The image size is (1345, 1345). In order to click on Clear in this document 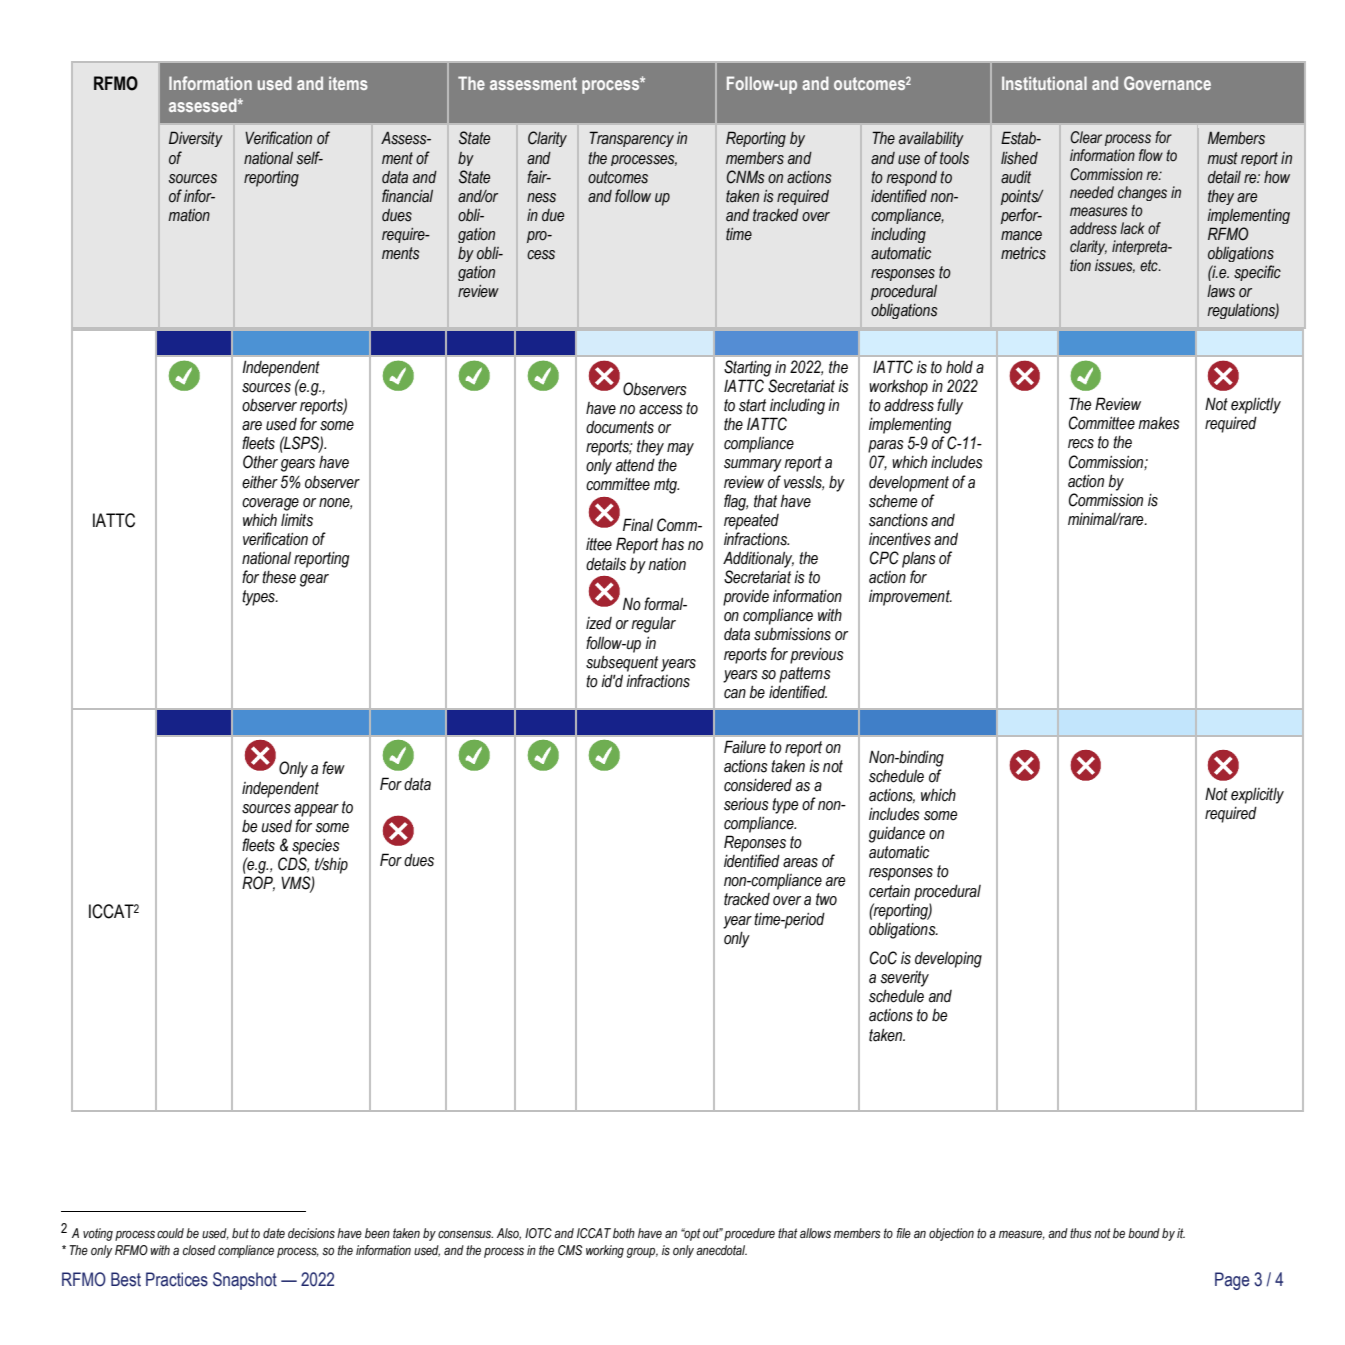, I will do `click(1086, 137)`.
